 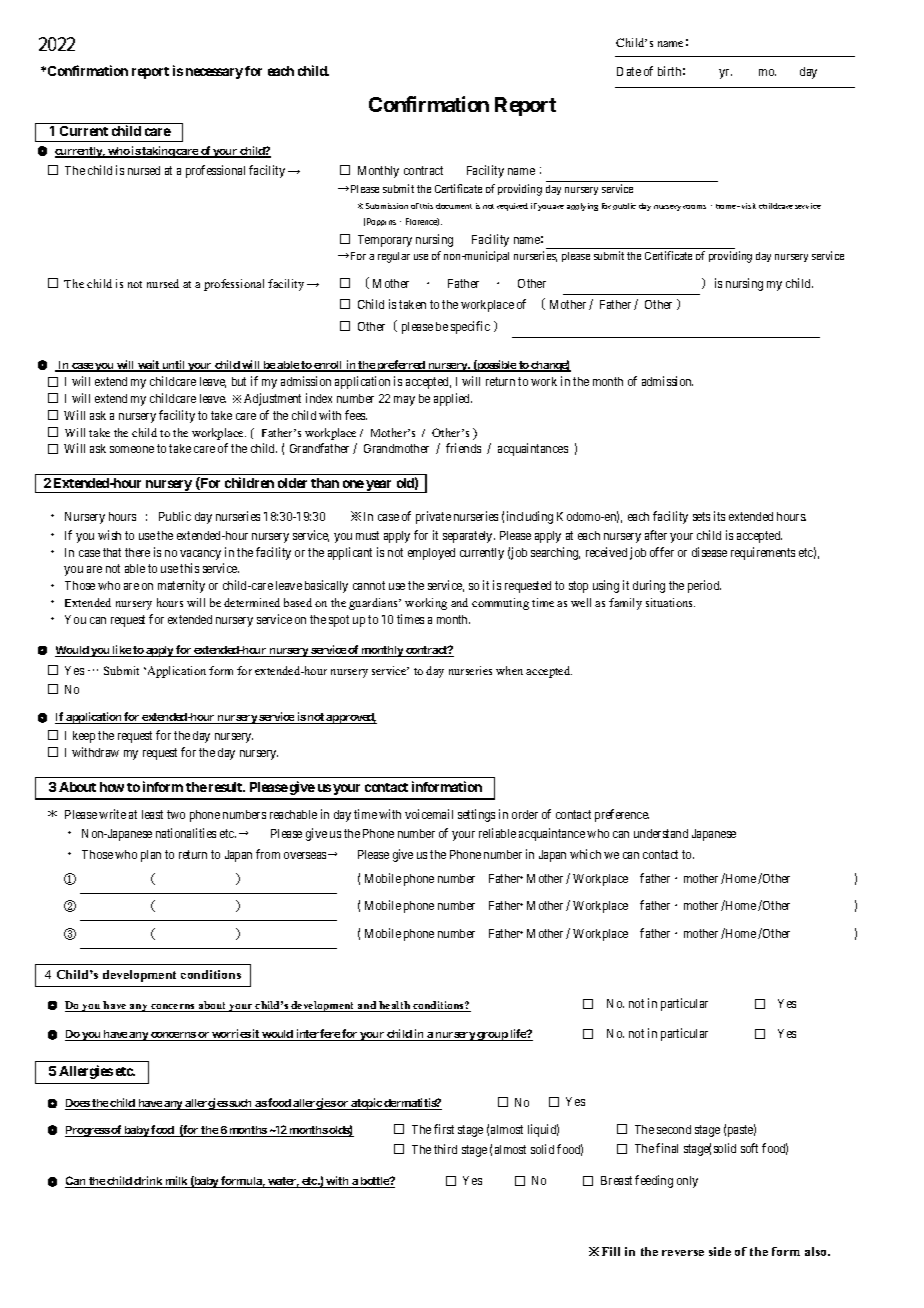 What do you see at coordinates (176, 1182) in the screenshot?
I see `milk` at bounding box center [176, 1182].
